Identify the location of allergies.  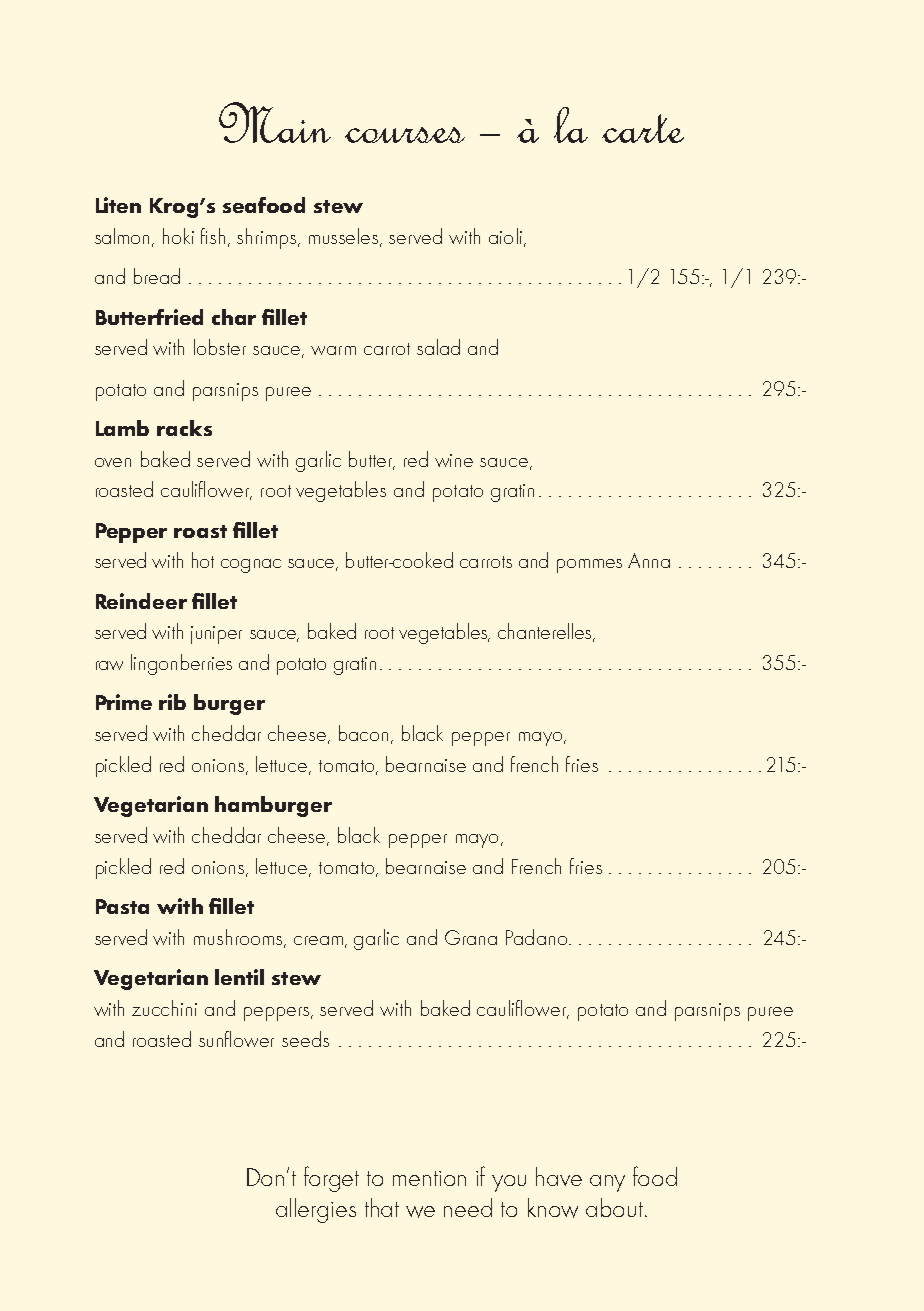
(316, 1210).
